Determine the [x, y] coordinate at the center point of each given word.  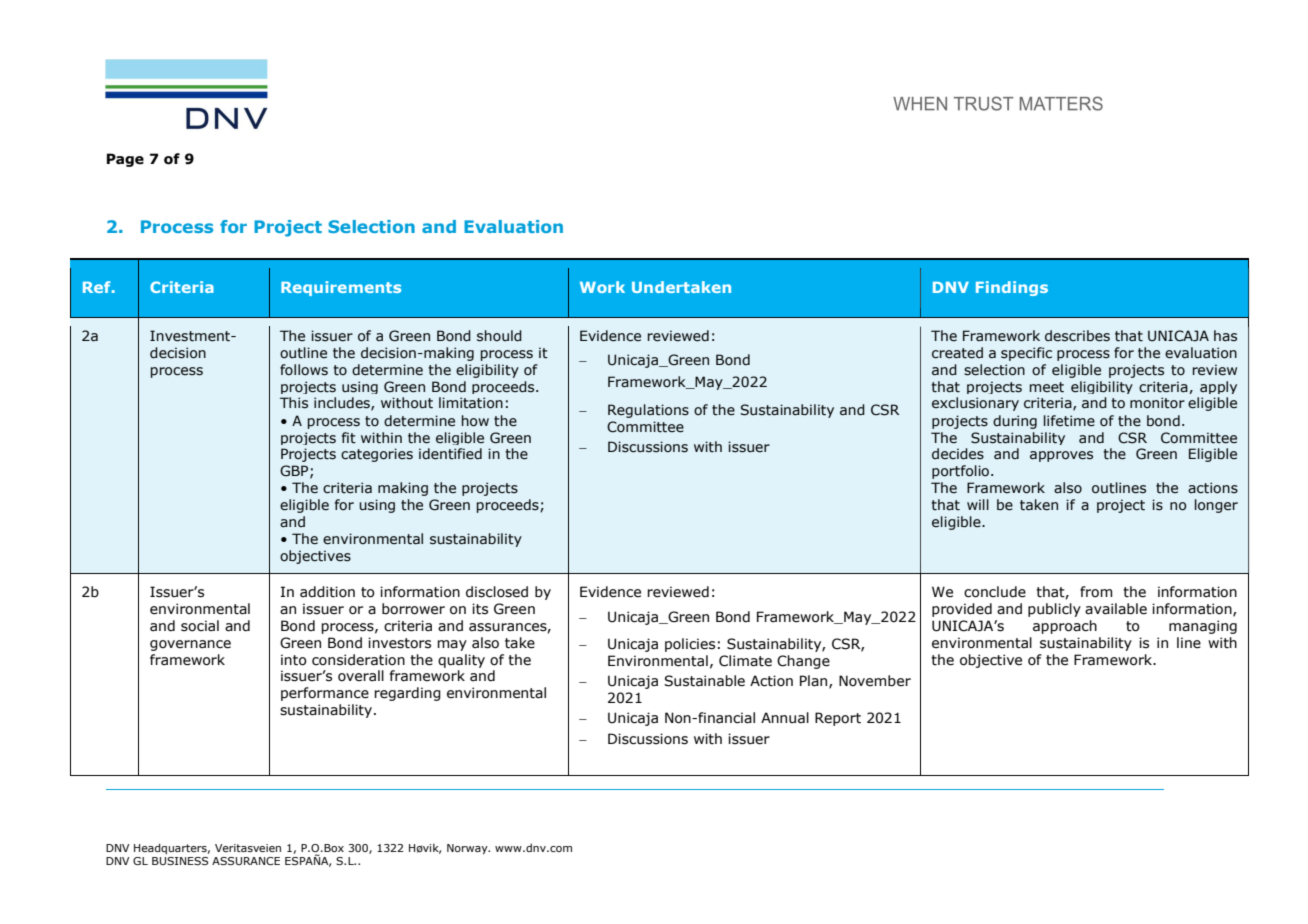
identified [450, 454]
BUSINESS [180, 861]
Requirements [341, 288]
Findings [1012, 288]
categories [377, 455]
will [978, 504]
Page [125, 160]
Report [838, 719]
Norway [468, 849]
